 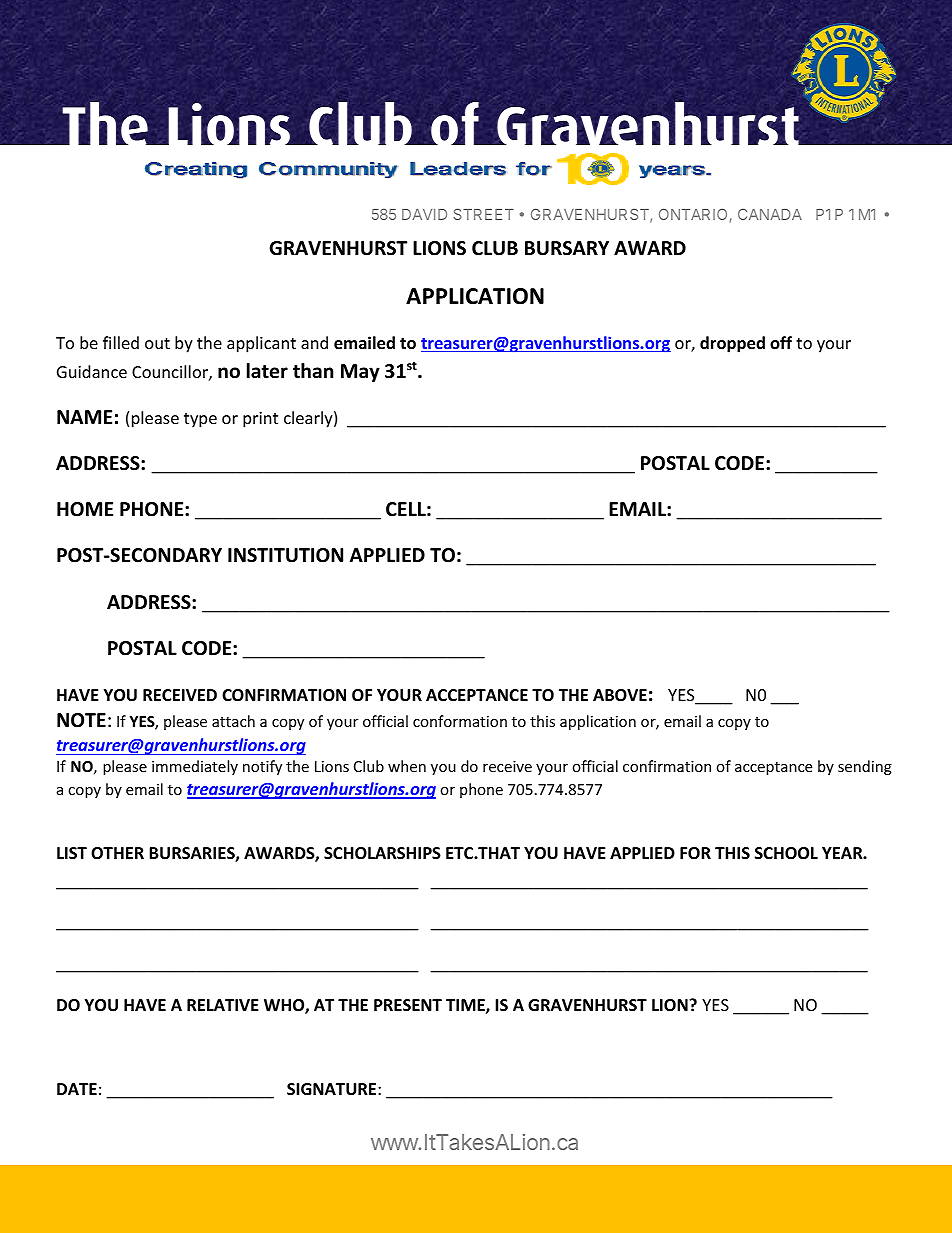 What do you see at coordinates (483, 214) in the page?
I see `STREET` at bounding box center [483, 214].
